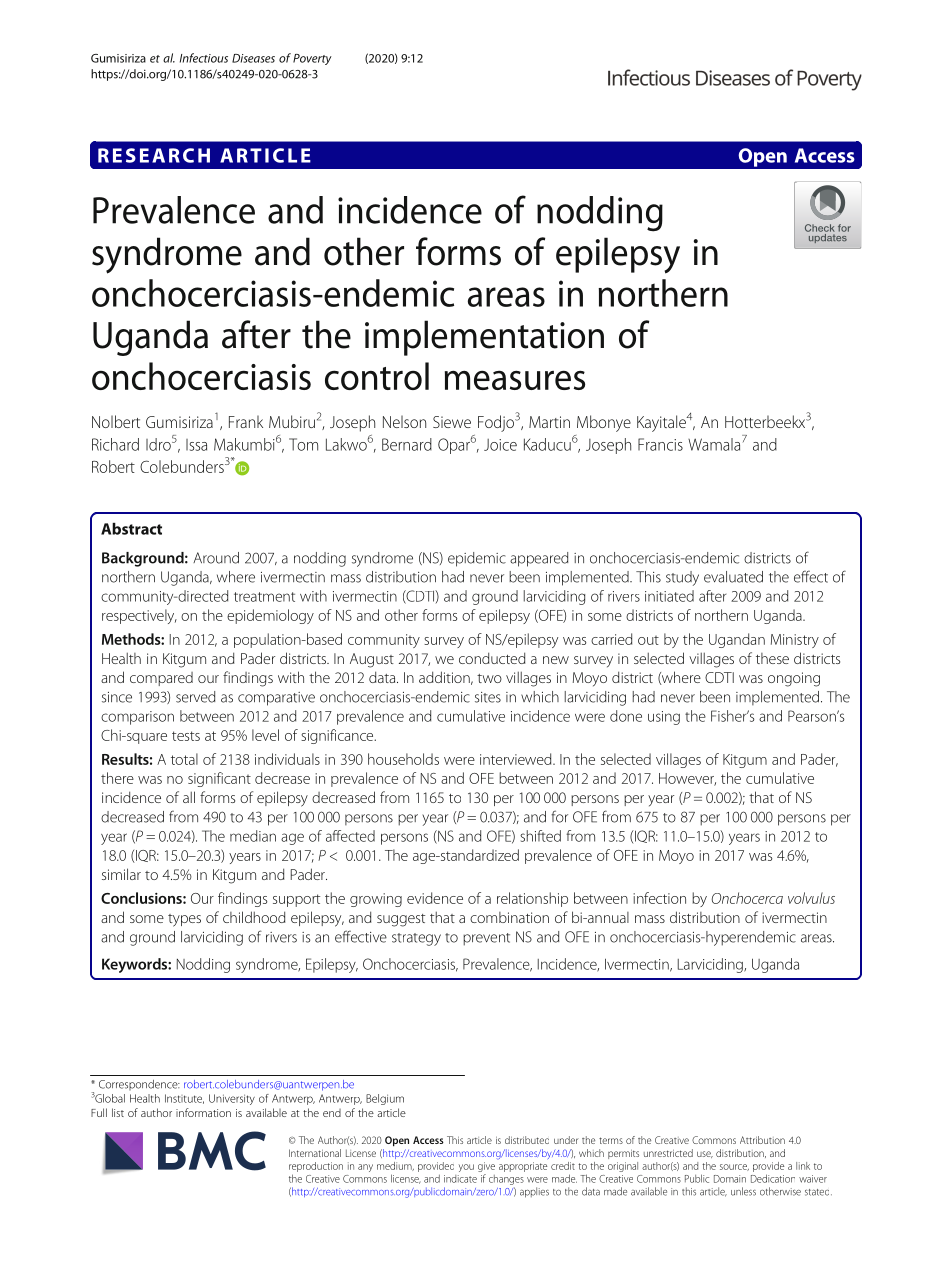 The image size is (952, 1265). I want to click on information, so click(203, 1112).
